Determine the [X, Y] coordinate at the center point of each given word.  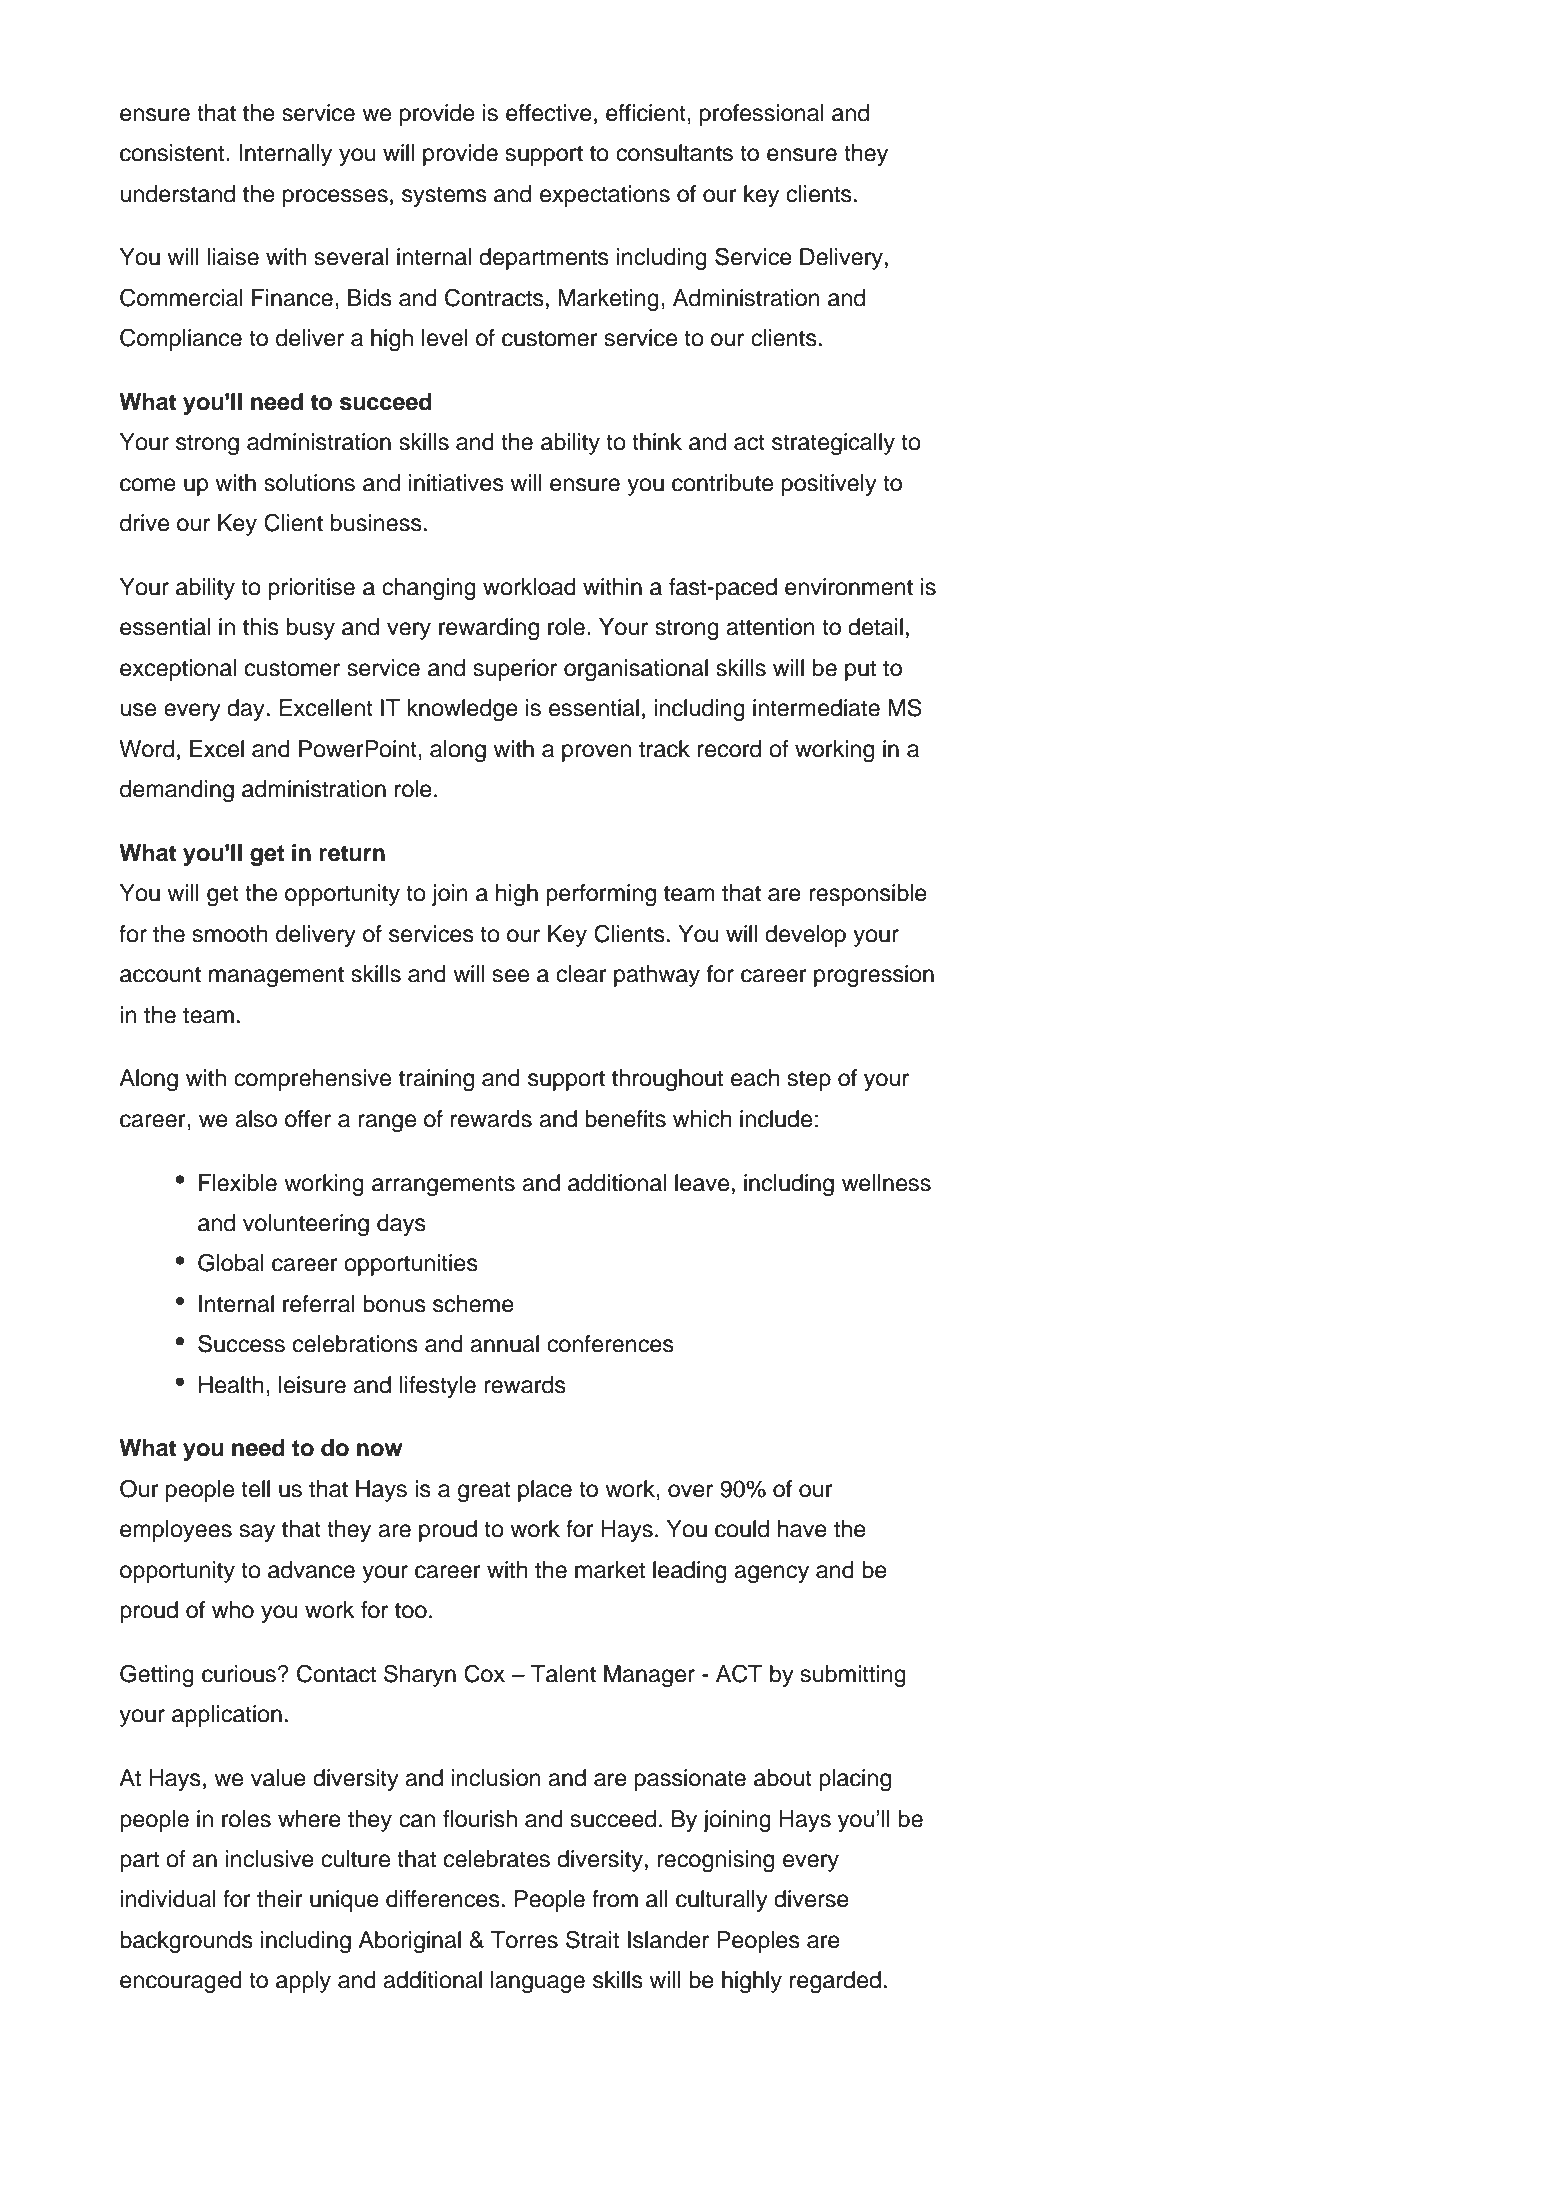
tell [255, 1489]
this [261, 627]
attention [770, 627]
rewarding [489, 629]
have [802, 1529]
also [256, 1119]
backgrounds [186, 1942]
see [511, 976]
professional [762, 115]
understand [177, 194]
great [484, 1491]
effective [549, 113]
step [809, 1080]
